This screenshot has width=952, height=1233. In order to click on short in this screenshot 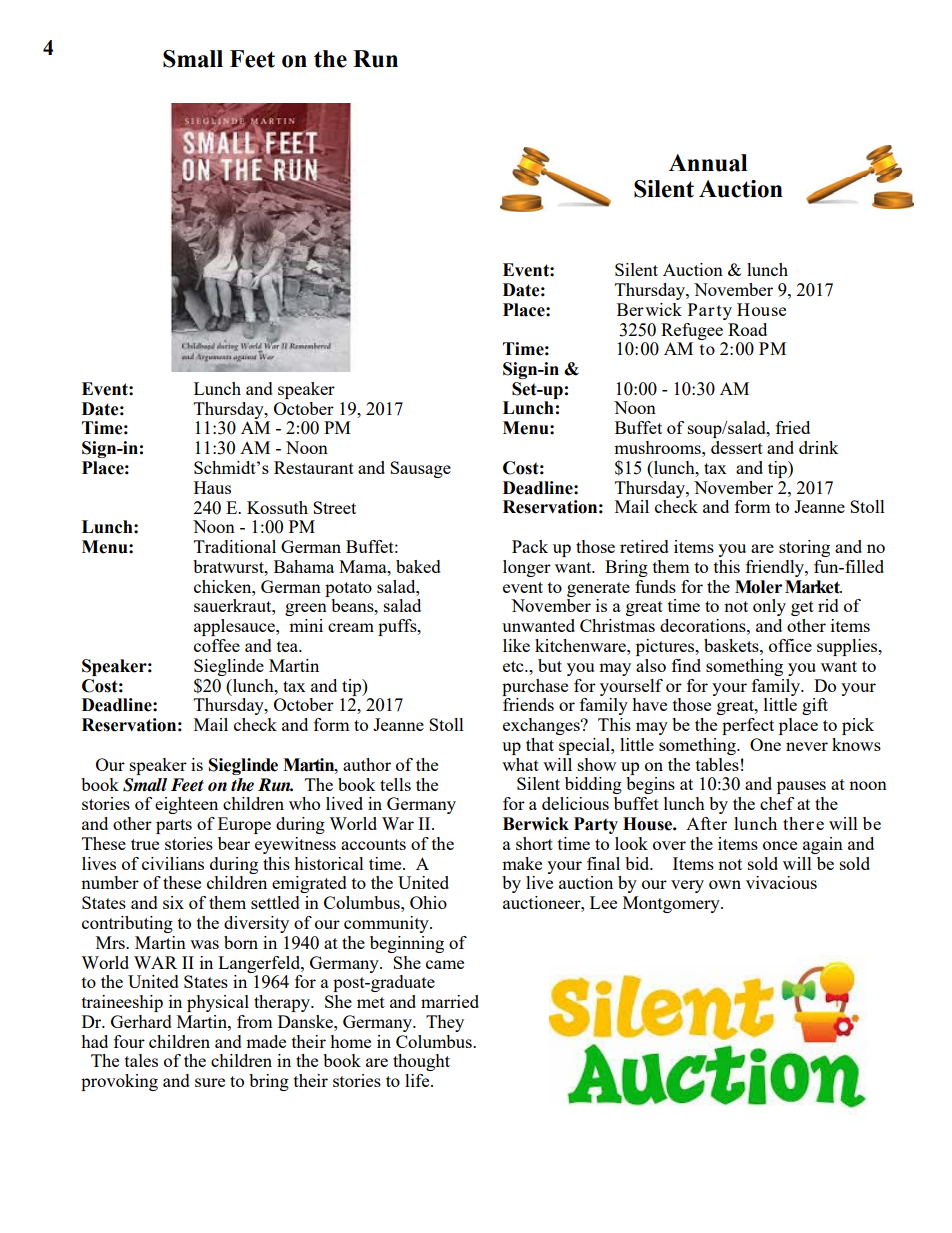, I will do `click(534, 843)`.
